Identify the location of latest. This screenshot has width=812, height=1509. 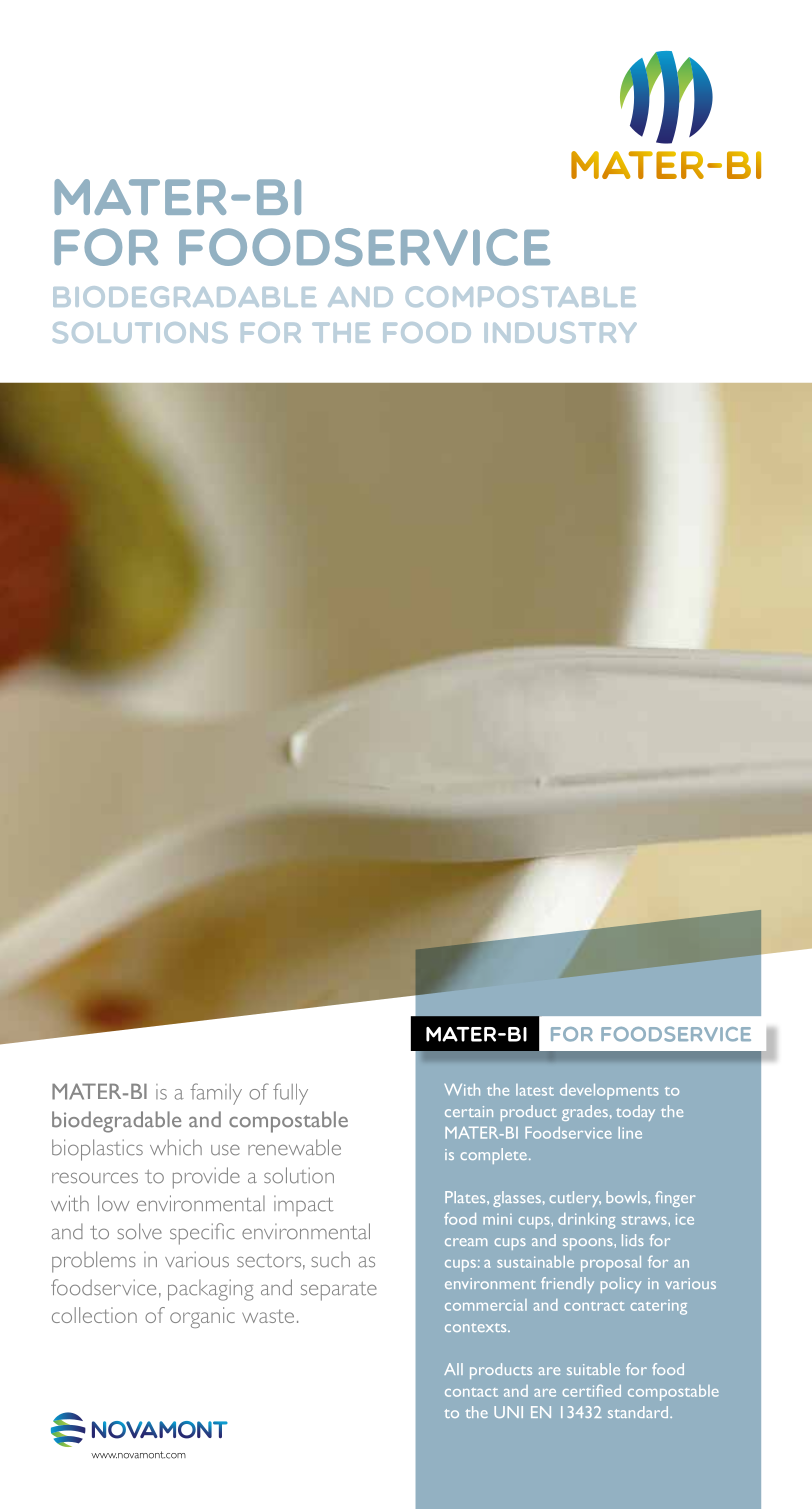
(535, 1090).
